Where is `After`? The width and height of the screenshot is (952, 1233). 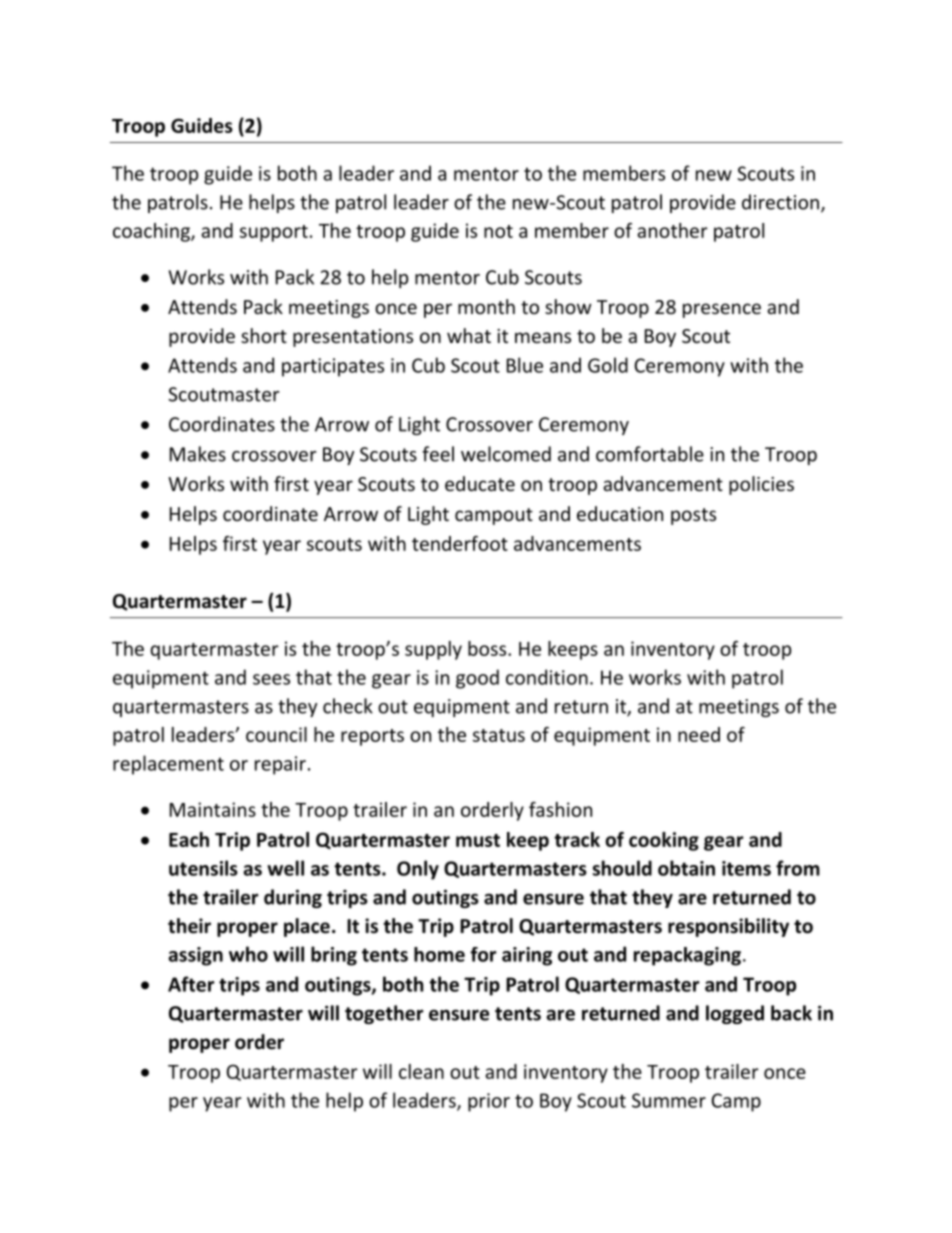 After is located at coordinates (191, 984).
